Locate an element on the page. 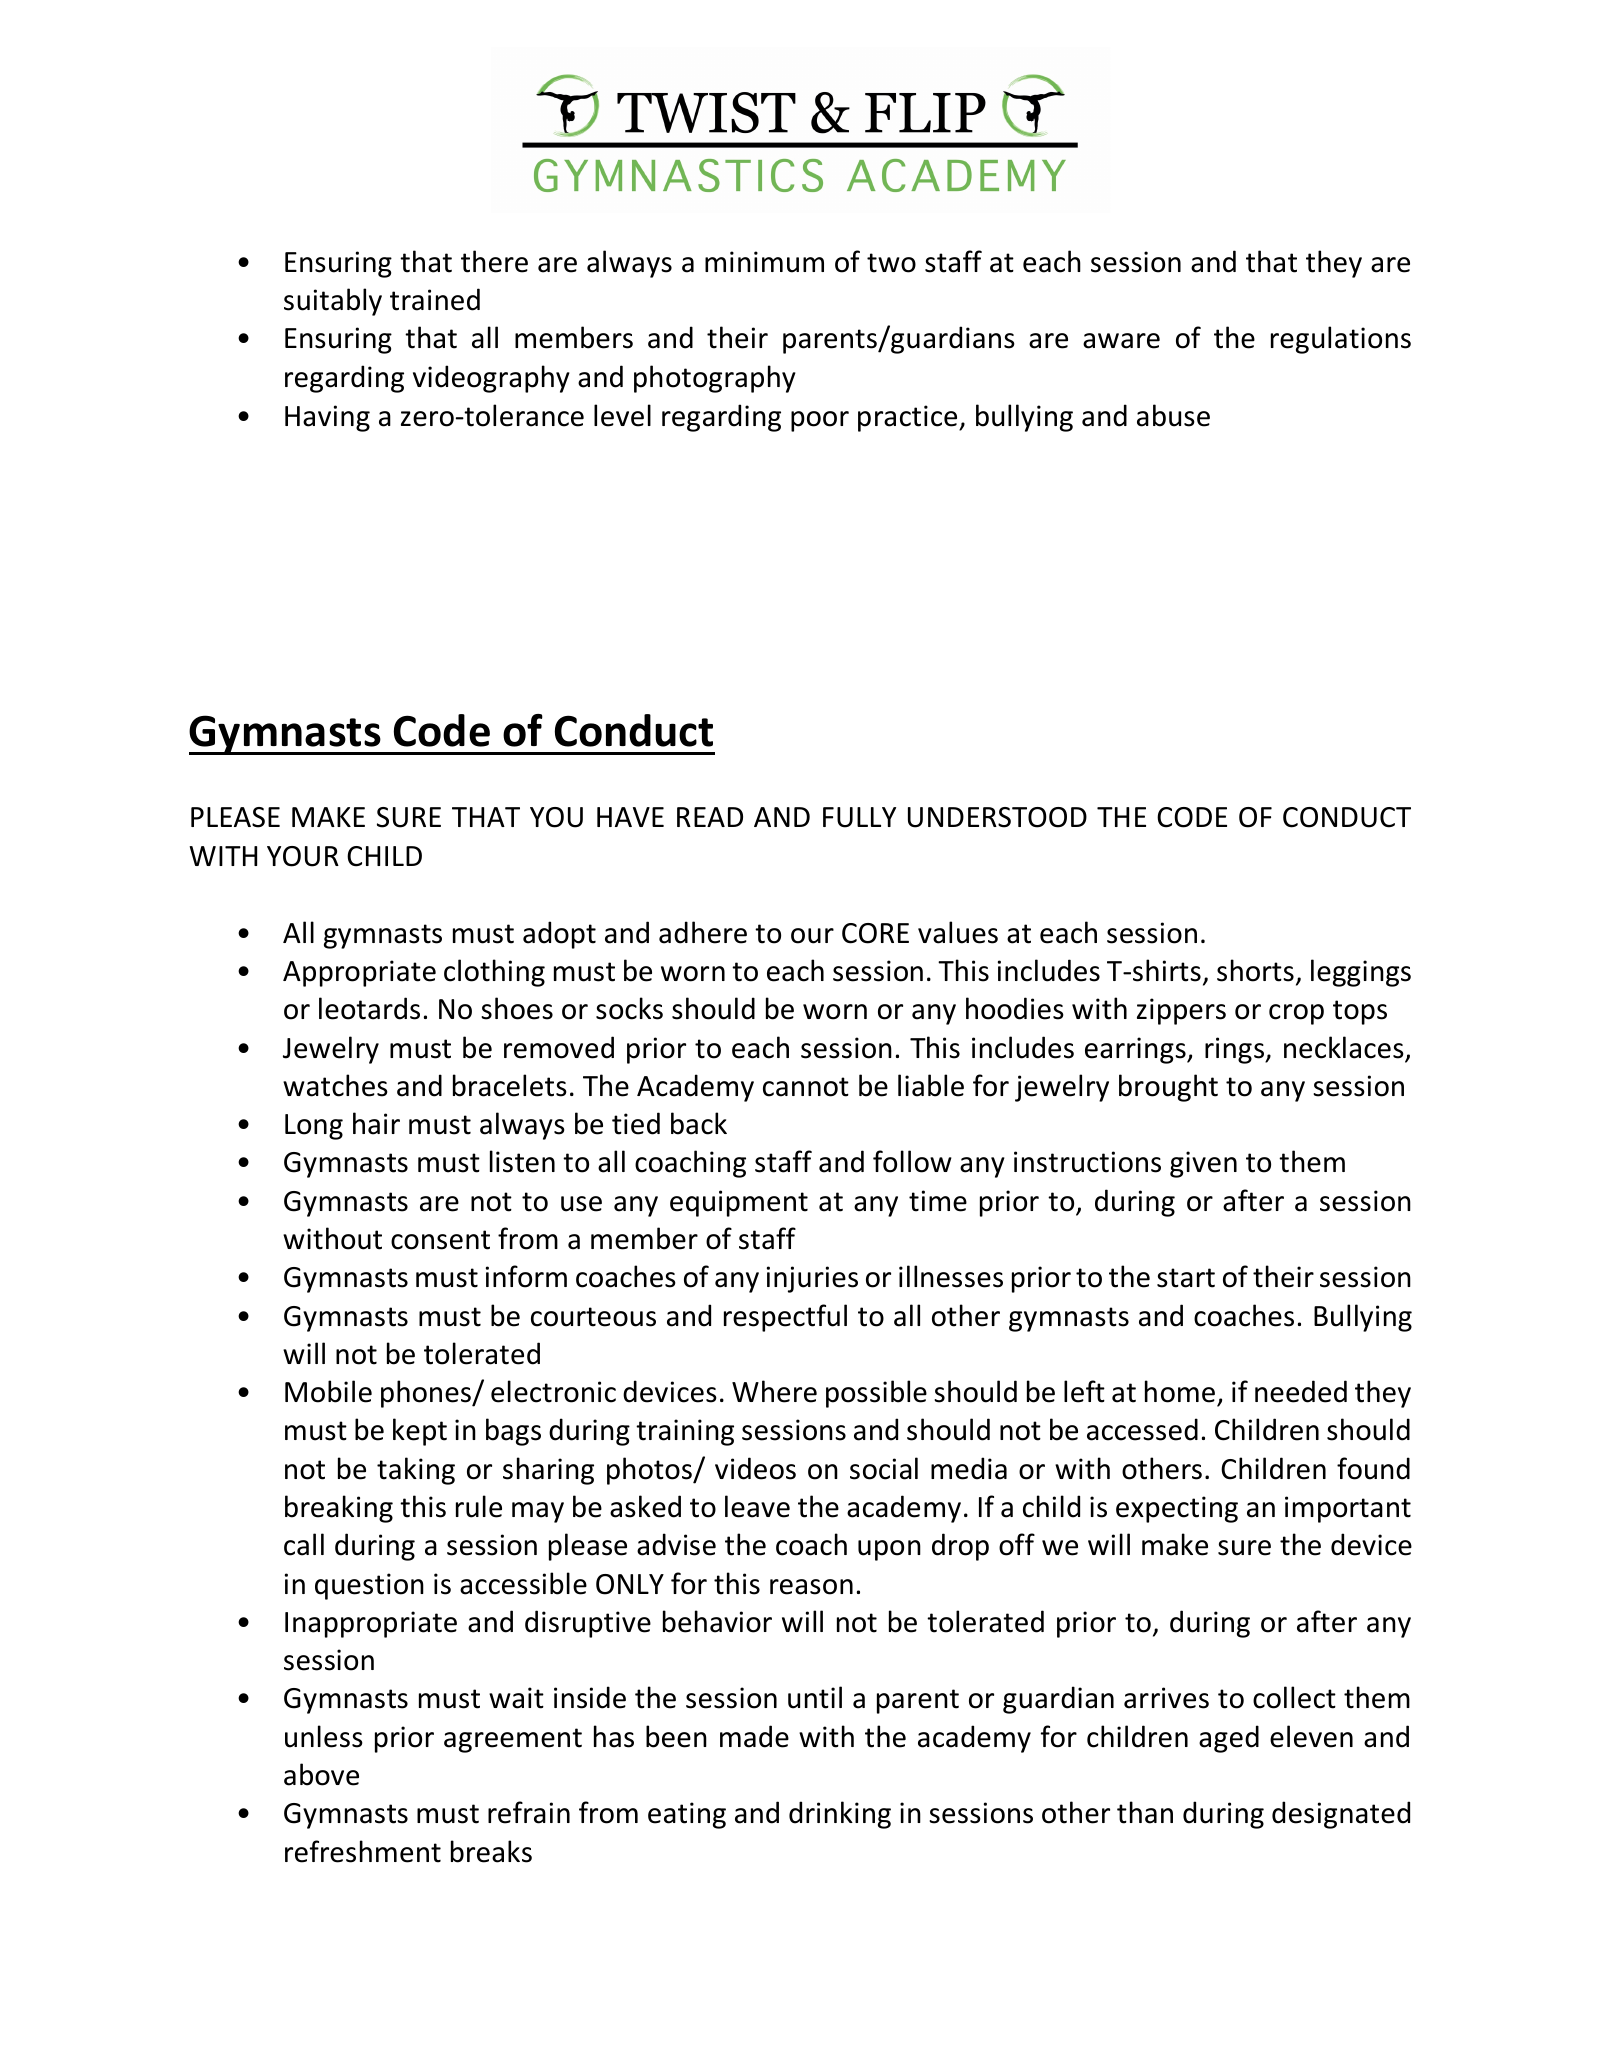  cannot is located at coordinates (806, 1087).
